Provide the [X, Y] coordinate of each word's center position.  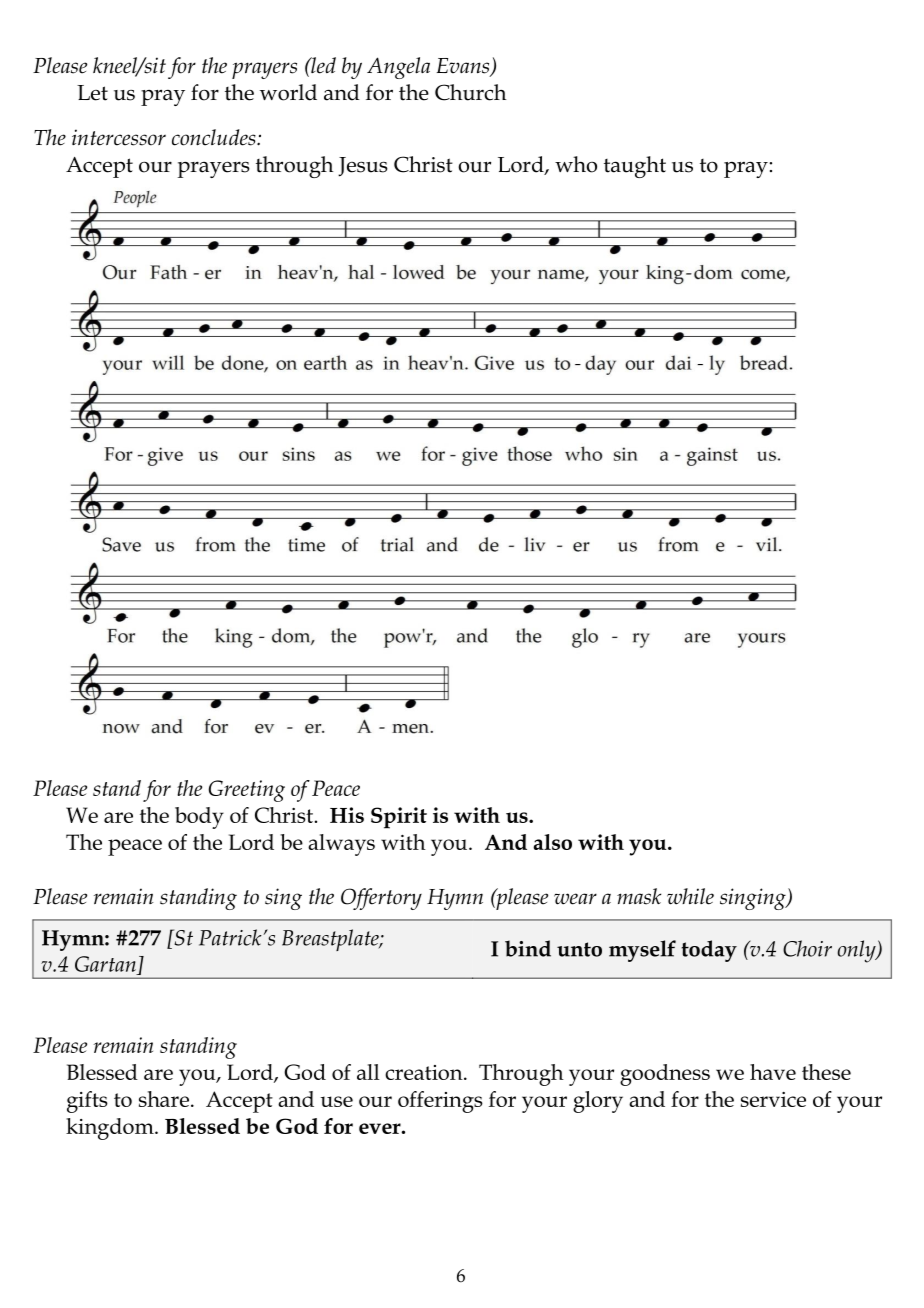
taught [635, 167]
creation [425, 1072]
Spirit [399, 818]
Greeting [247, 791]
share [164, 1099]
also [552, 842]
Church [470, 92]
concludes [215, 137]
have [773, 1072]
